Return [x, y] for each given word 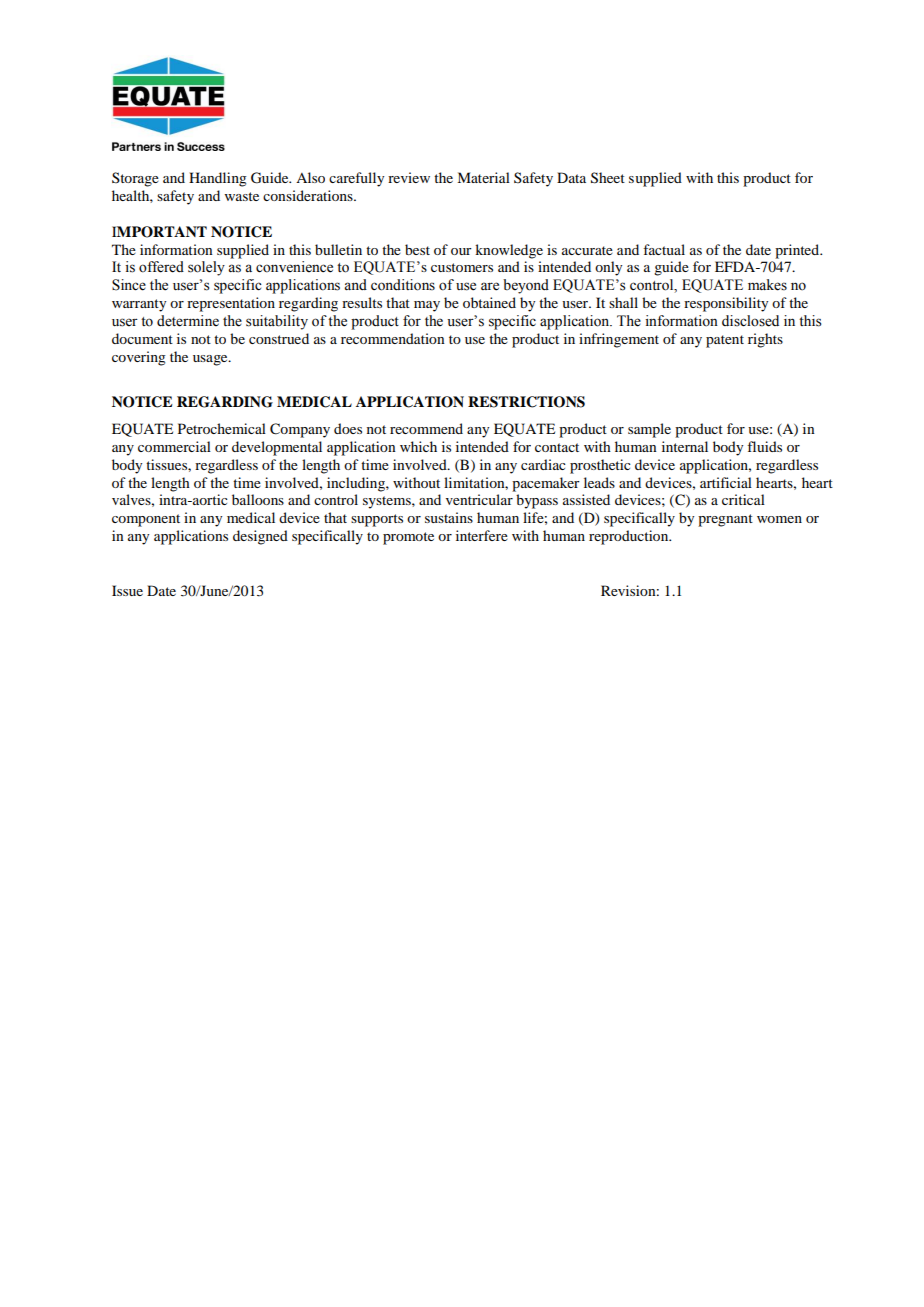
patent [725, 341]
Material [483, 177]
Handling [218, 179]
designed [260, 537]
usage [211, 360]
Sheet [608, 178]
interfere [482, 535]
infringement [619, 340]
